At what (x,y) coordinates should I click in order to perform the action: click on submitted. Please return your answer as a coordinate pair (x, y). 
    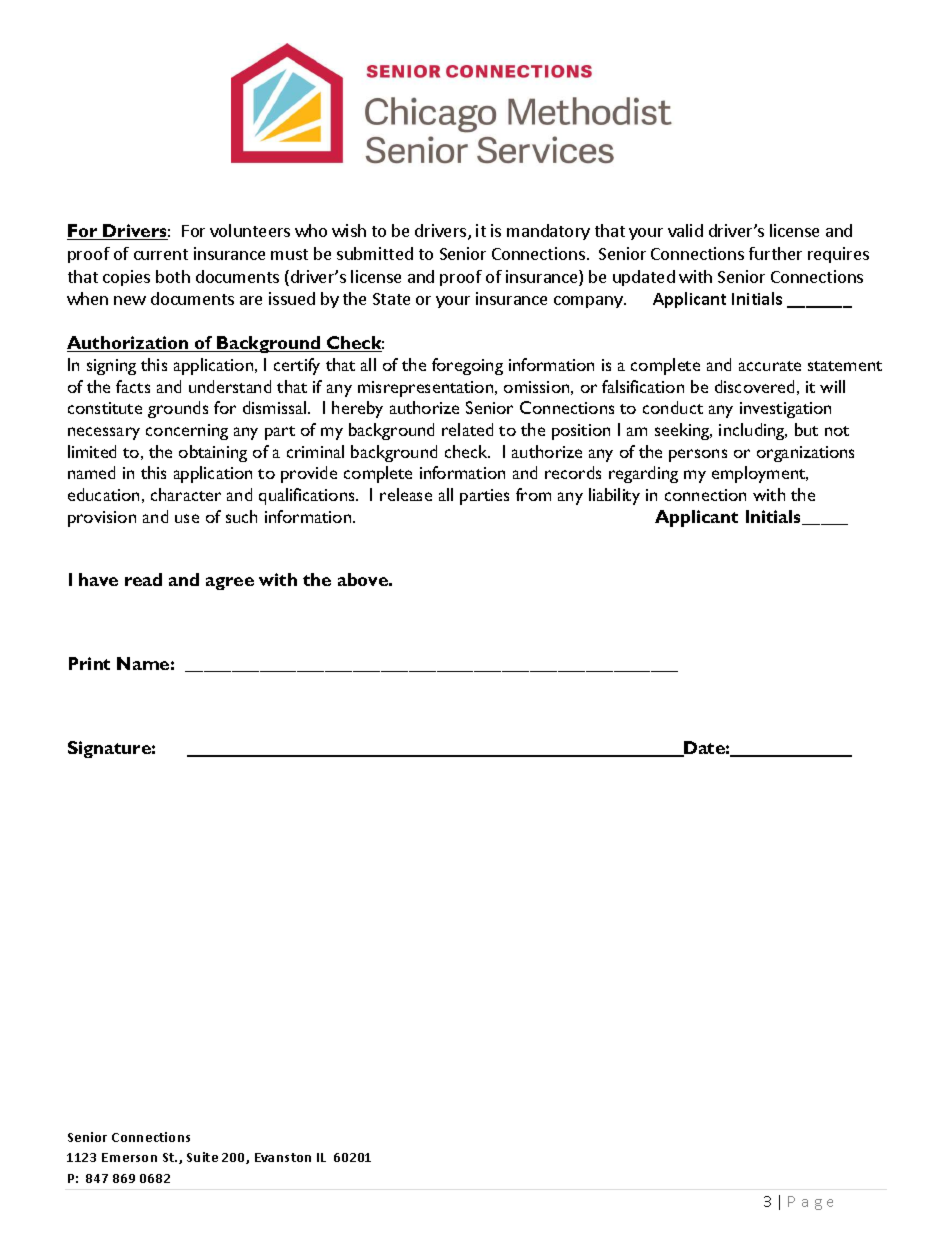
    Looking at the image, I should click on (375, 253).
